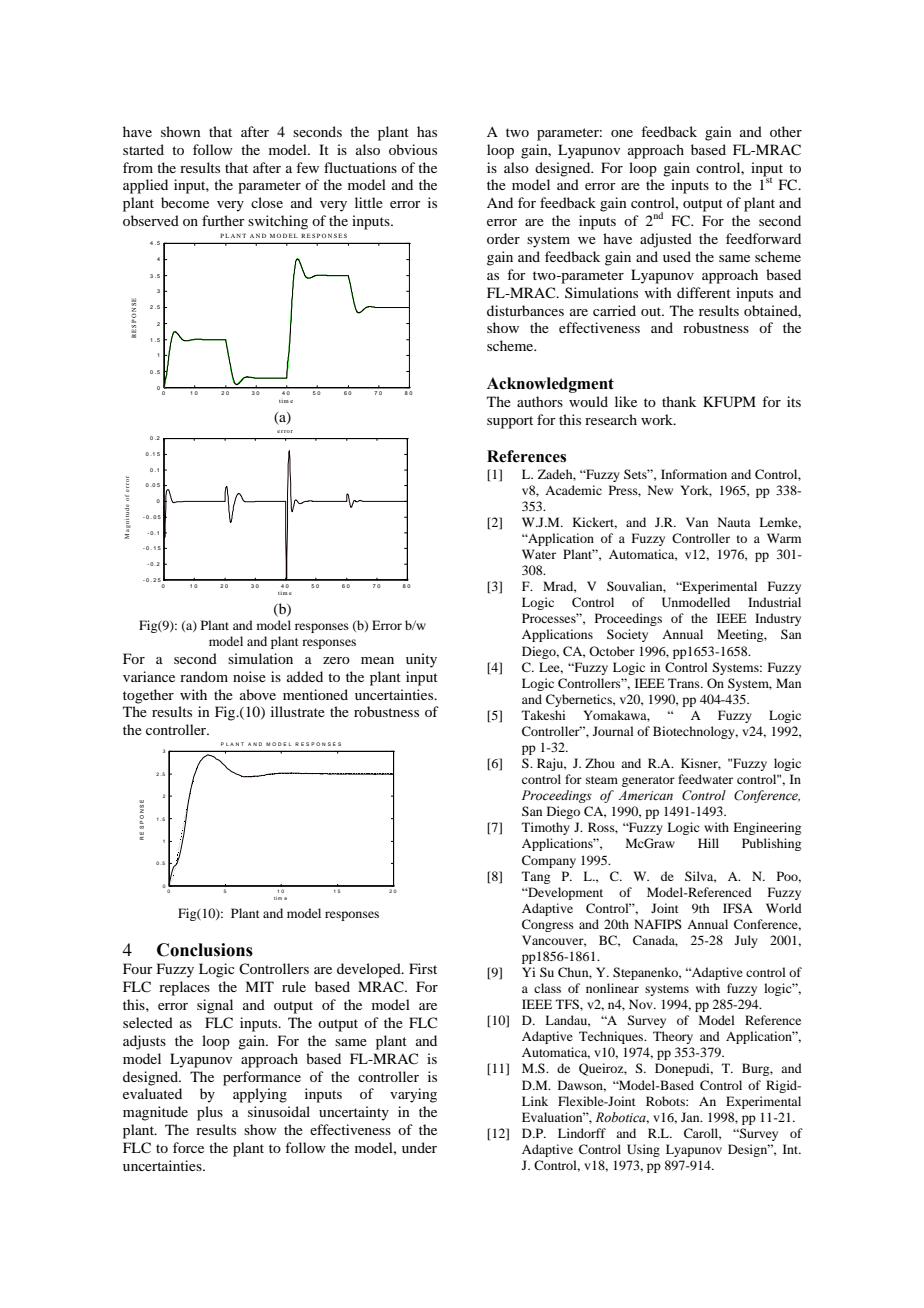  What do you see at coordinates (536, 877) in the image?
I see `Tang` at bounding box center [536, 877].
